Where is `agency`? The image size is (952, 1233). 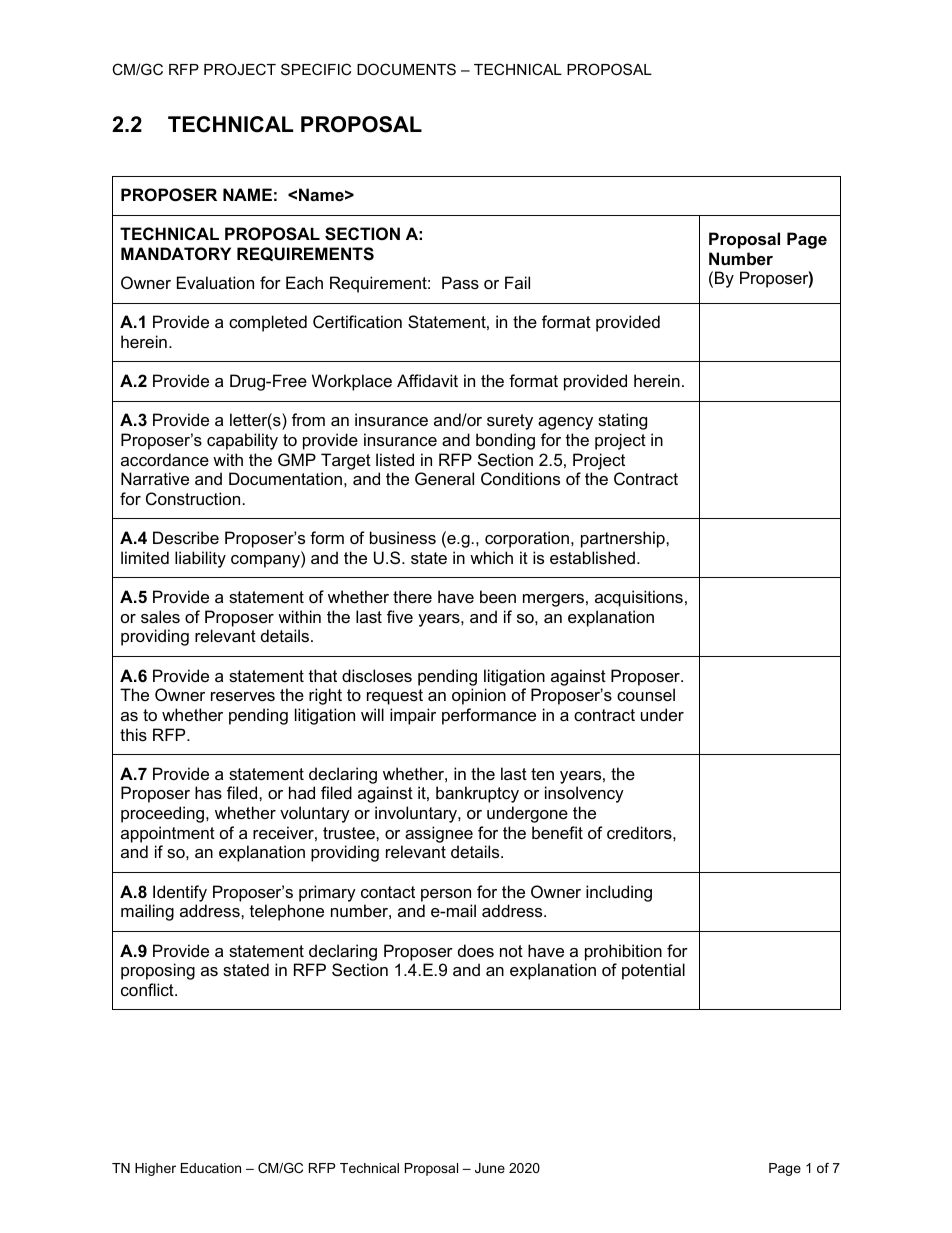
agency is located at coordinates (565, 423).
